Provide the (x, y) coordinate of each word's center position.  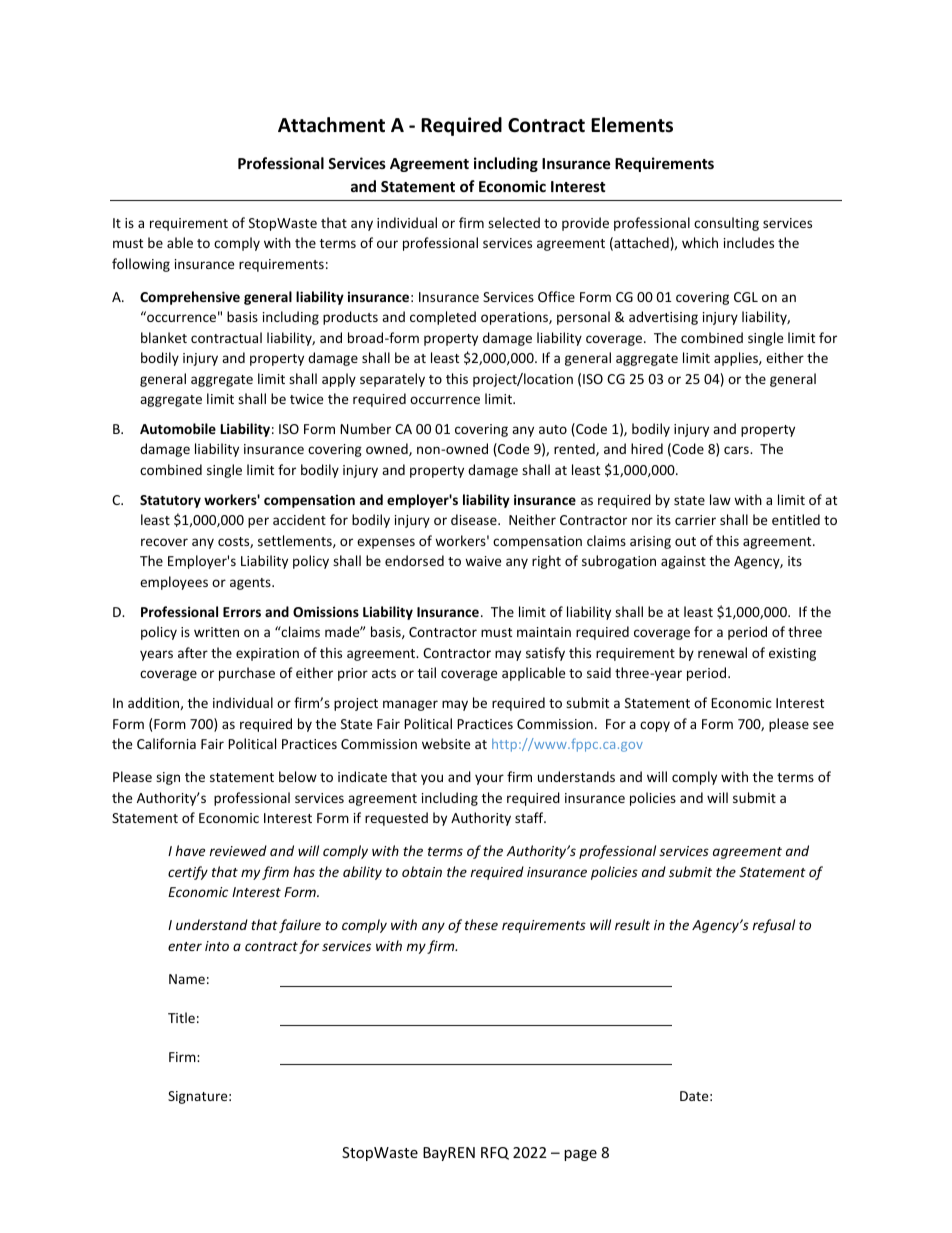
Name (187, 979)
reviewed (238, 850)
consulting (726, 224)
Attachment (331, 125)
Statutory (170, 501)
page (580, 1155)
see (823, 725)
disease (475, 519)
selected (514, 222)
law (720, 499)
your (489, 779)
